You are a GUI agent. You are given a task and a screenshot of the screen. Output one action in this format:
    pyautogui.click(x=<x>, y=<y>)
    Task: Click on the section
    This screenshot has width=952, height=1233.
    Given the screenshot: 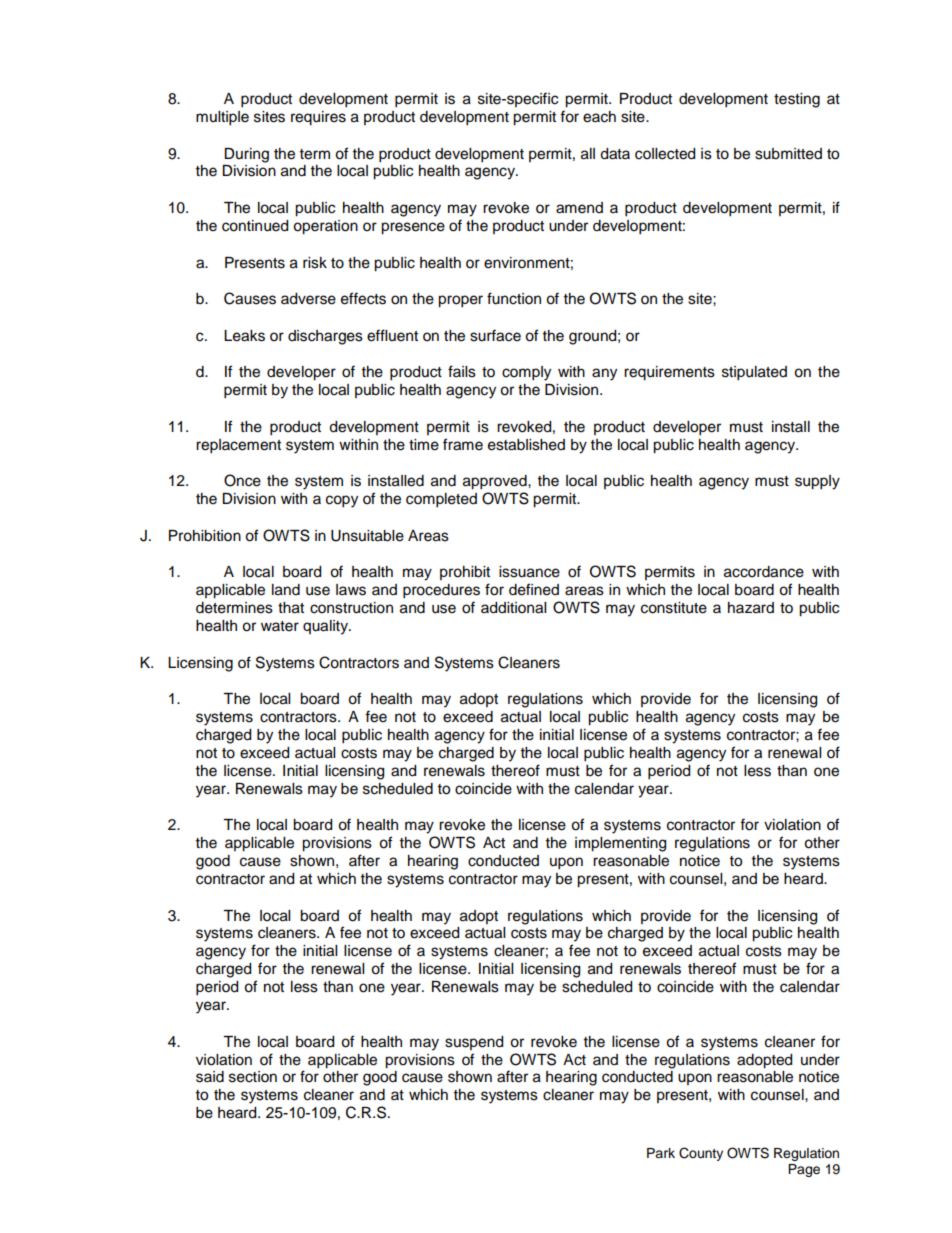 What is the action you would take?
    pyautogui.click(x=253, y=1077)
